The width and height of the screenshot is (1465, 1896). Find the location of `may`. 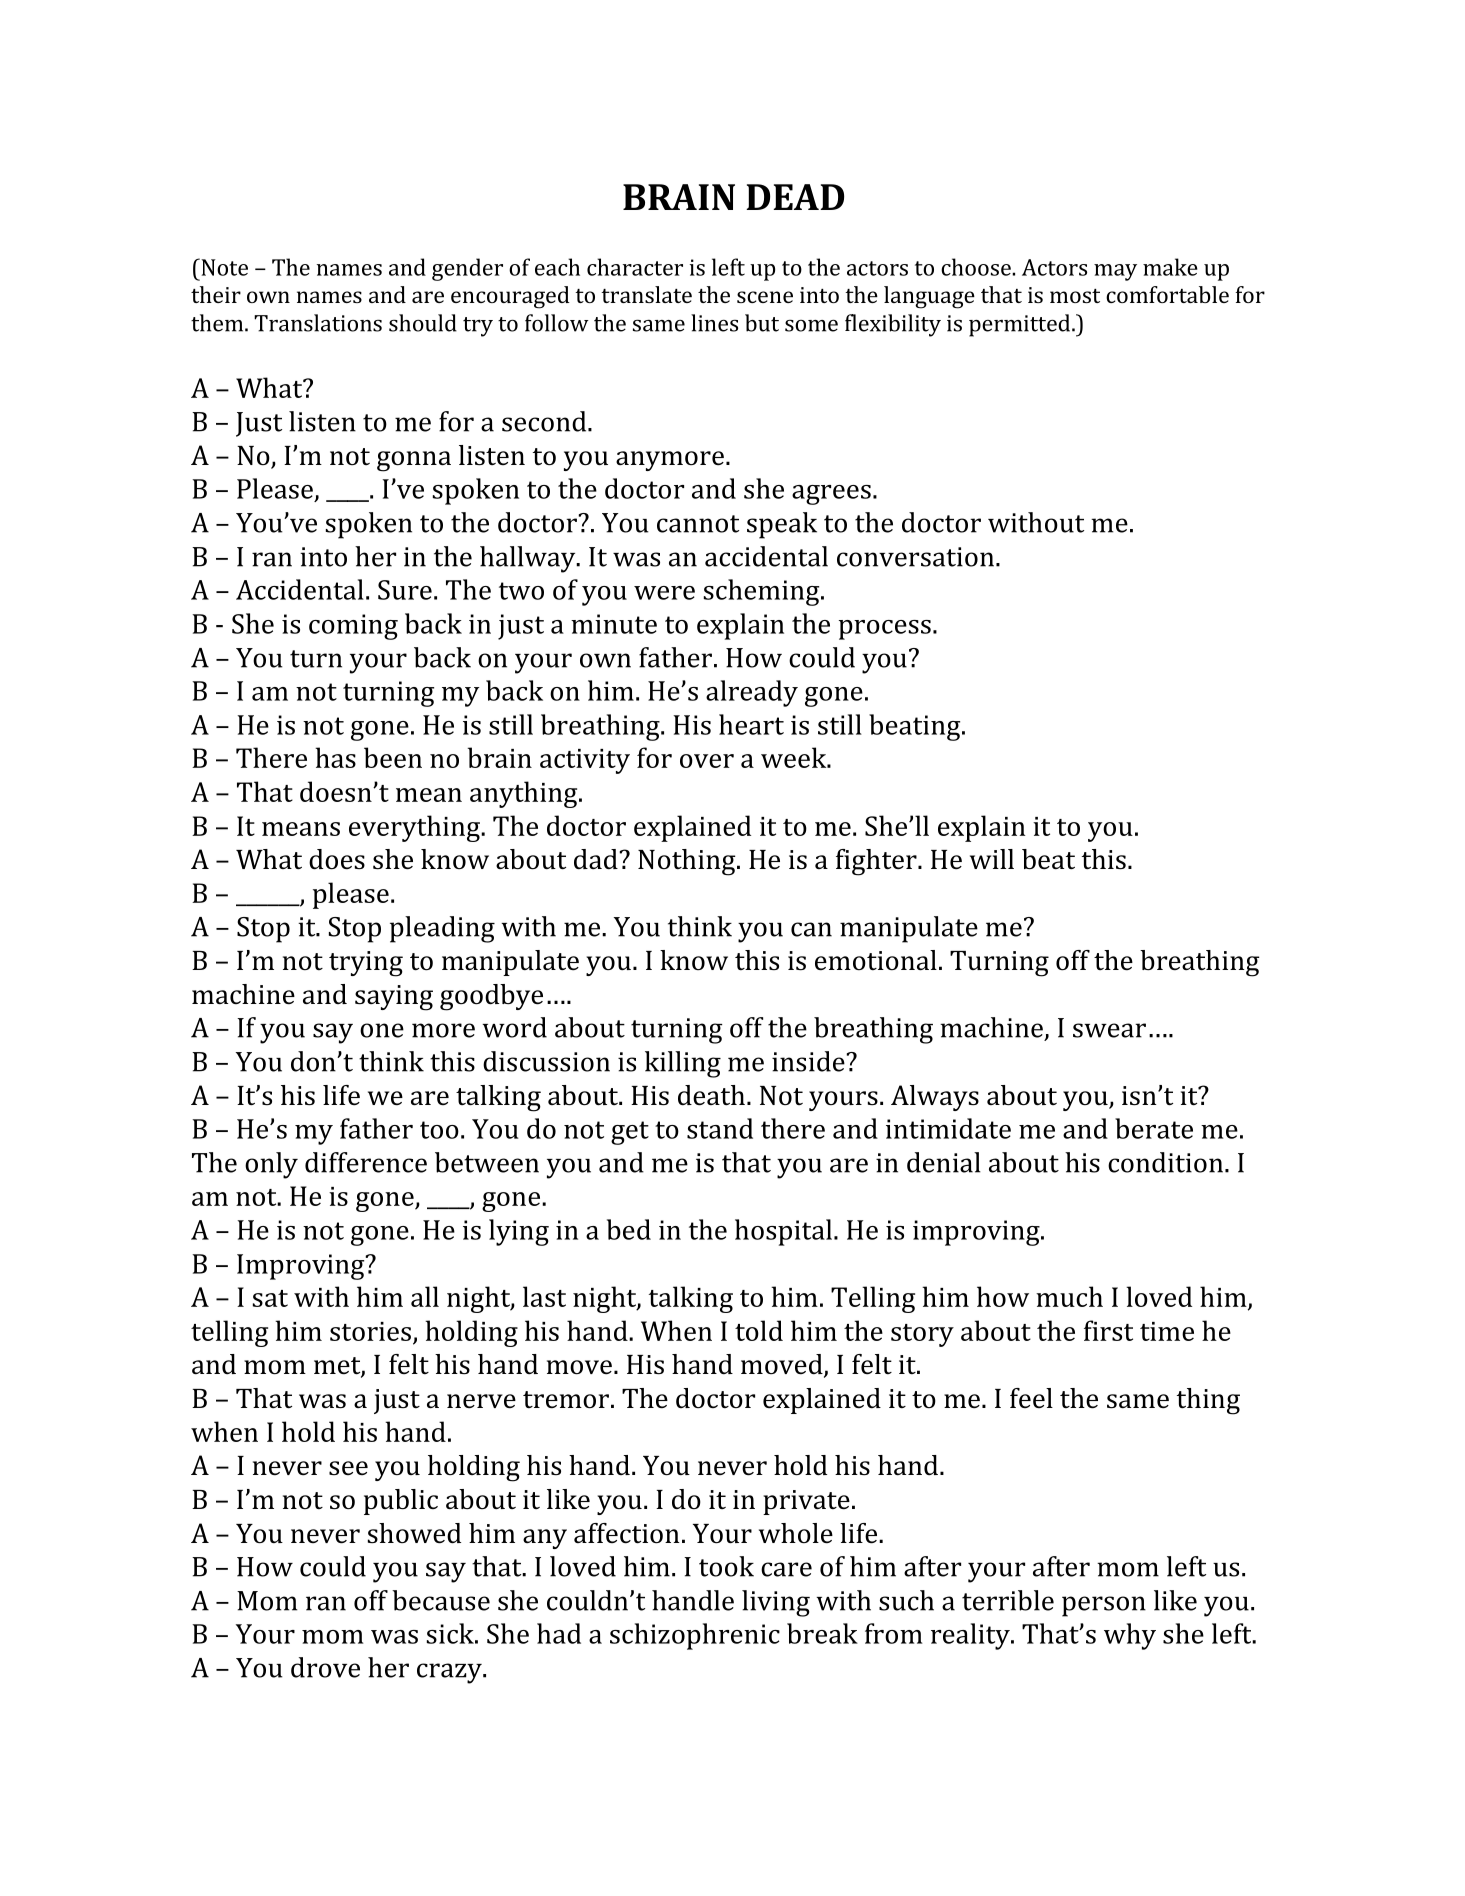

may is located at coordinates (1115, 272).
